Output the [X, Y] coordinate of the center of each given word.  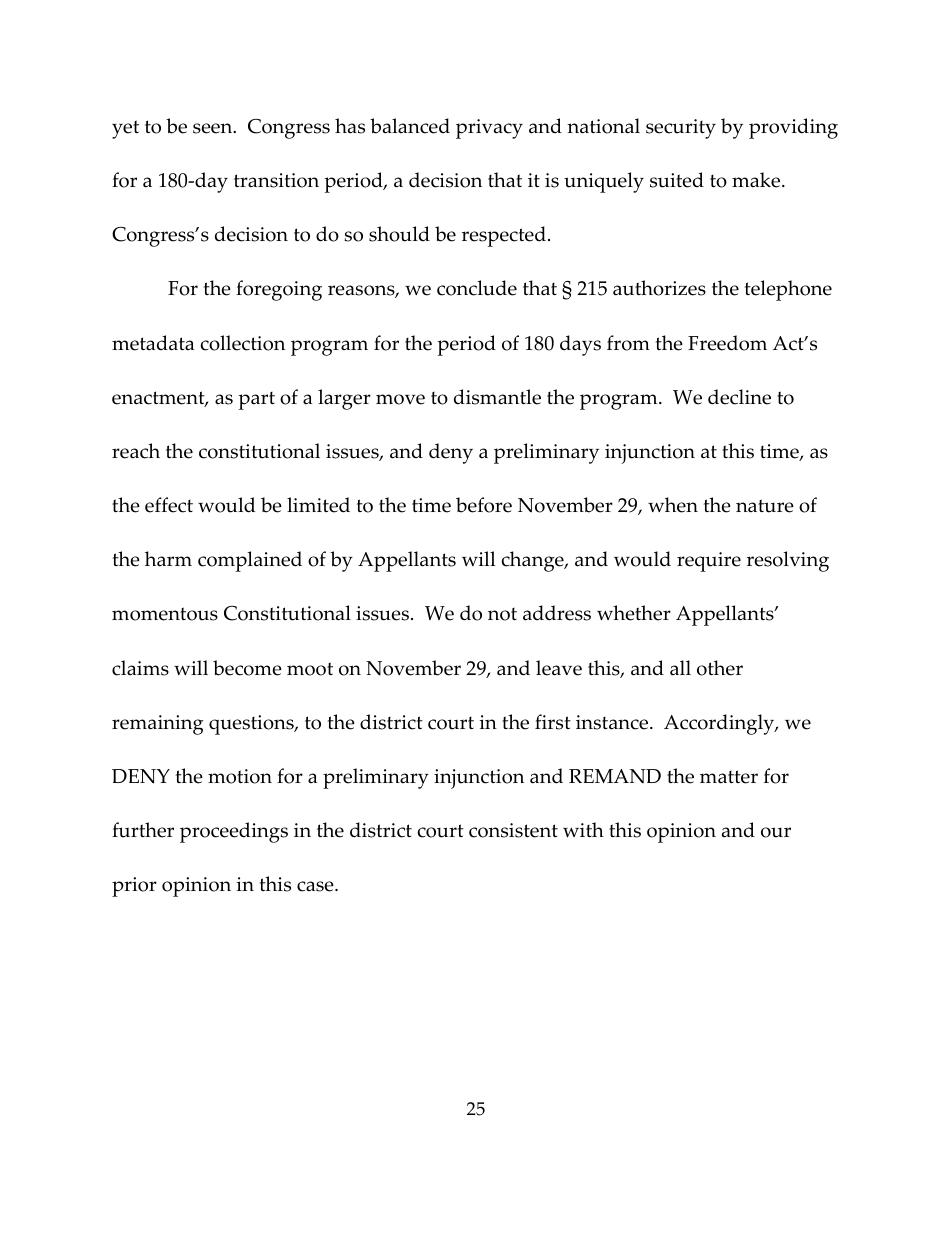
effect [169, 505]
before [484, 505]
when [673, 505]
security [681, 129]
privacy [489, 129]
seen [214, 128]
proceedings [234, 832]
